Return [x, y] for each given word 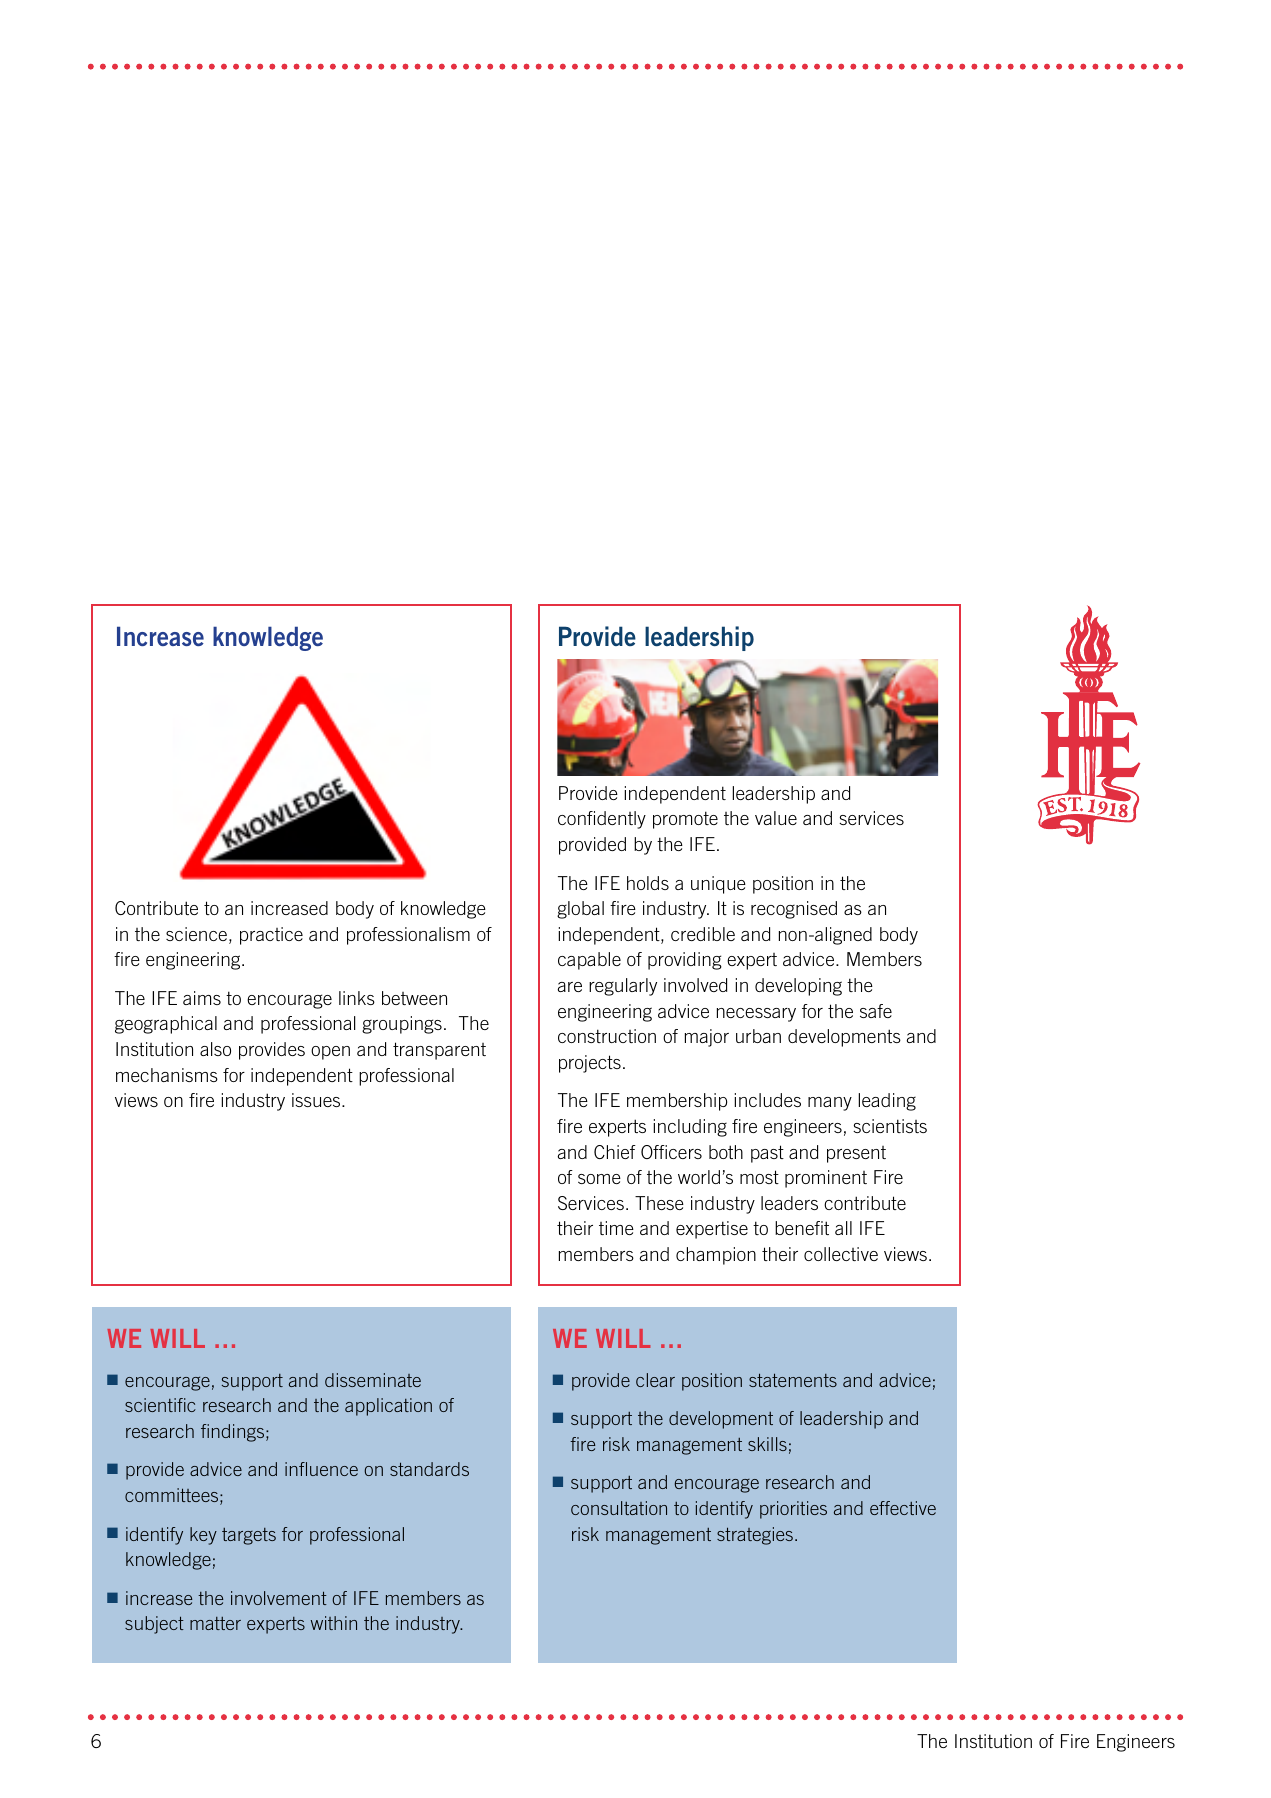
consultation [619, 1508]
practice [271, 936]
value [776, 818]
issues [317, 1100]
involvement [279, 1598]
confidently [602, 820]
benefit [802, 1228]
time [616, 1228]
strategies [755, 1536]
